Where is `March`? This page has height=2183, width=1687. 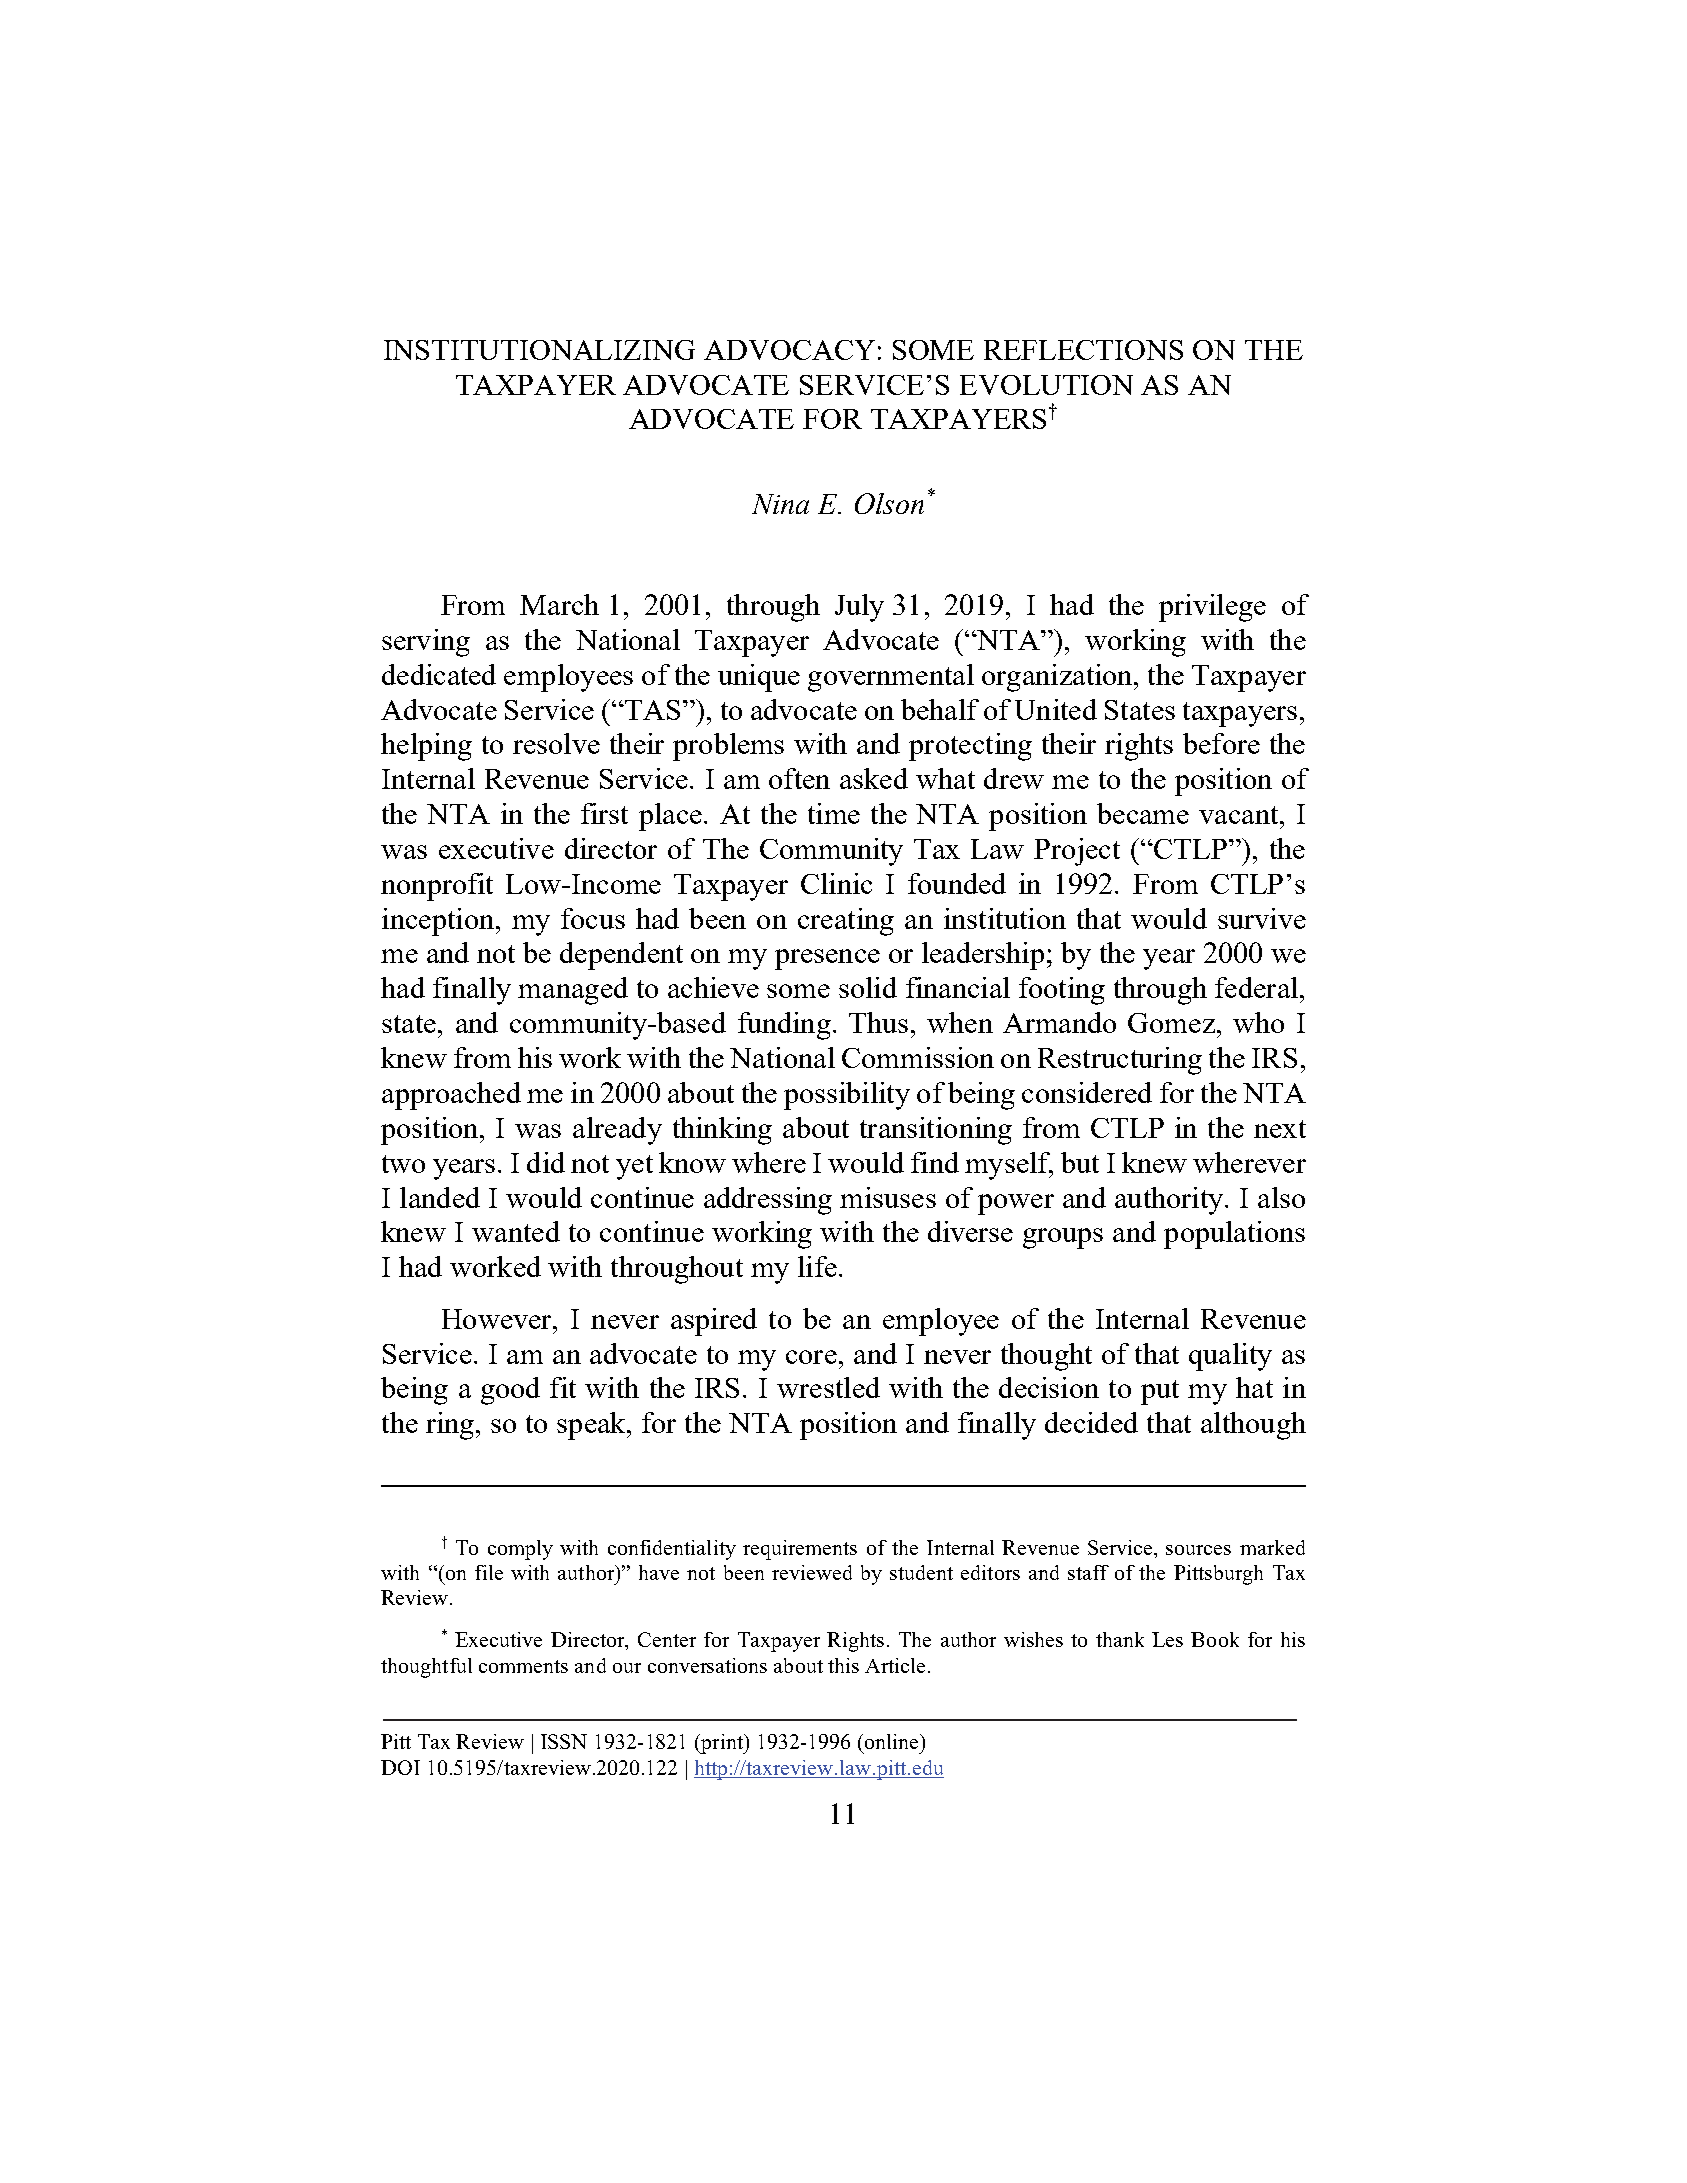
March is located at coordinates (559, 604).
